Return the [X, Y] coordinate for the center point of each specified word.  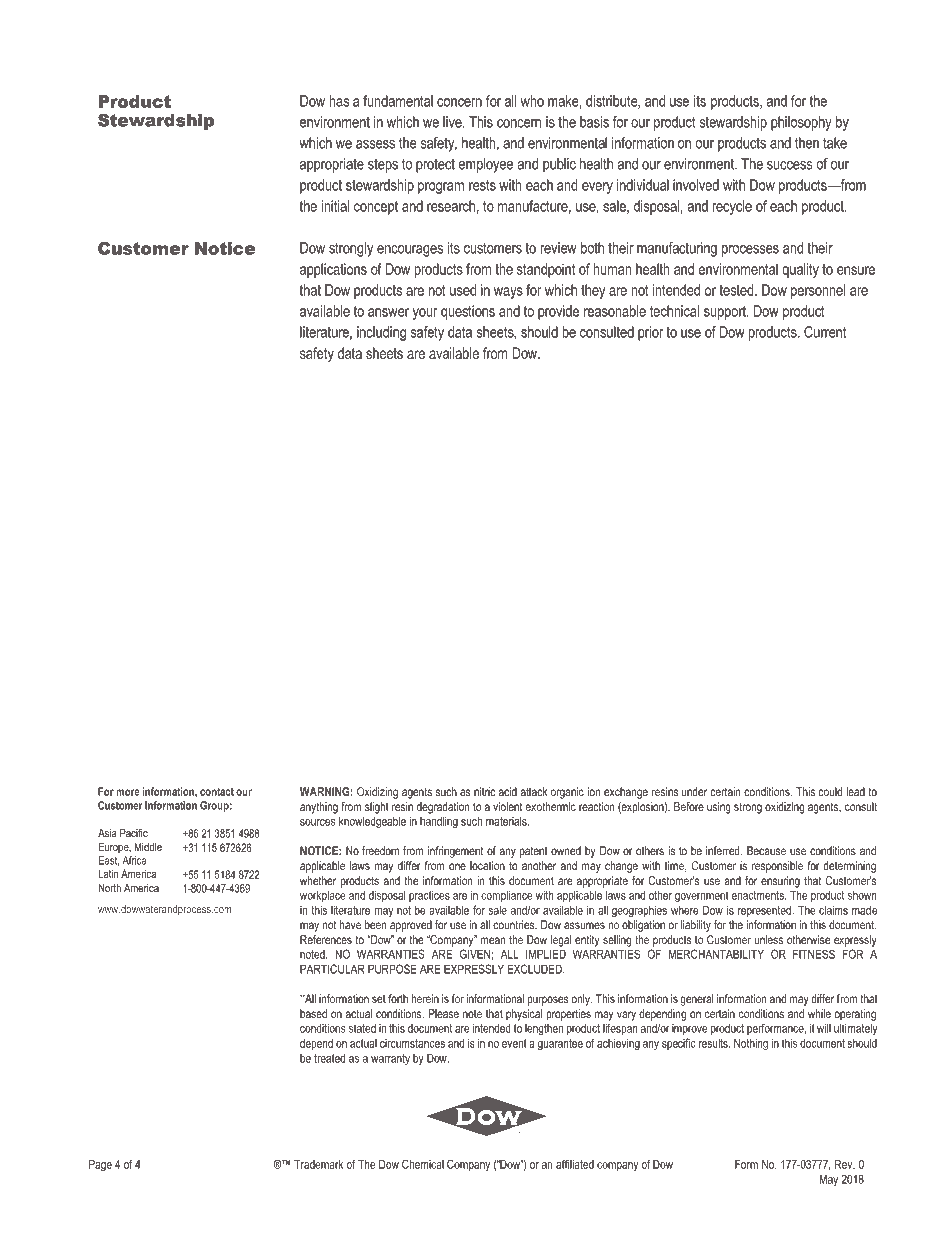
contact [217, 792]
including [381, 333]
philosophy [801, 123]
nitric [484, 791]
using [719, 808]
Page [100, 1166]
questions [468, 312]
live [453, 122]
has [339, 101]
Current [825, 332]
